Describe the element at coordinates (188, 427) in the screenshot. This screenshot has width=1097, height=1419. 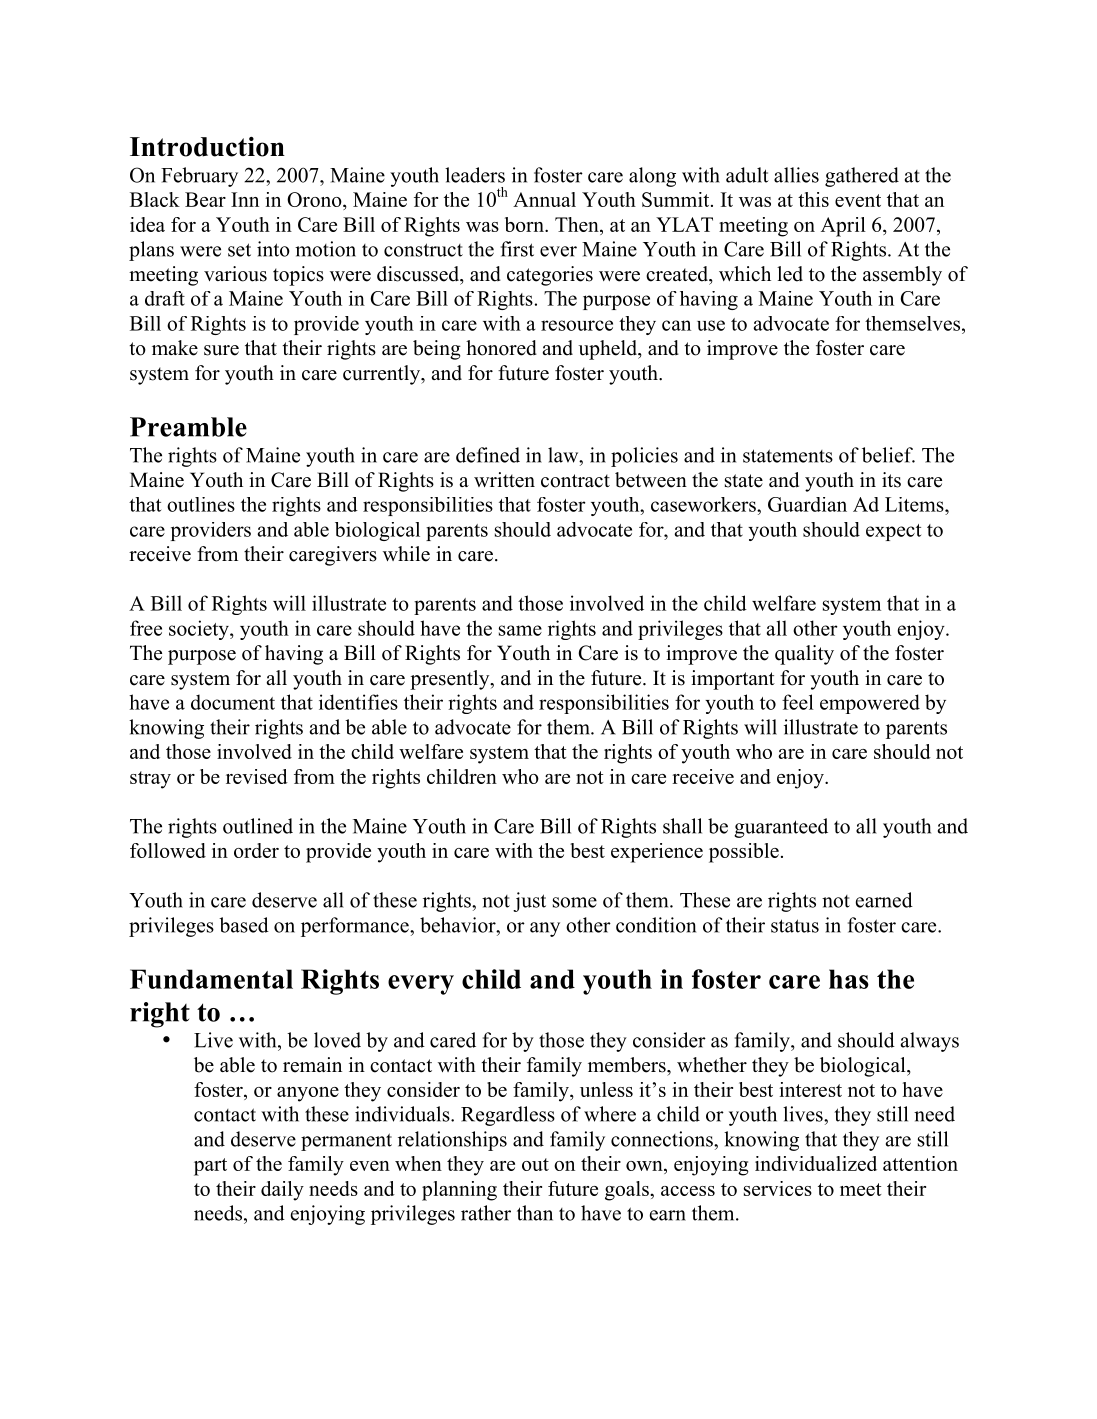
I see `Preamble` at that location.
